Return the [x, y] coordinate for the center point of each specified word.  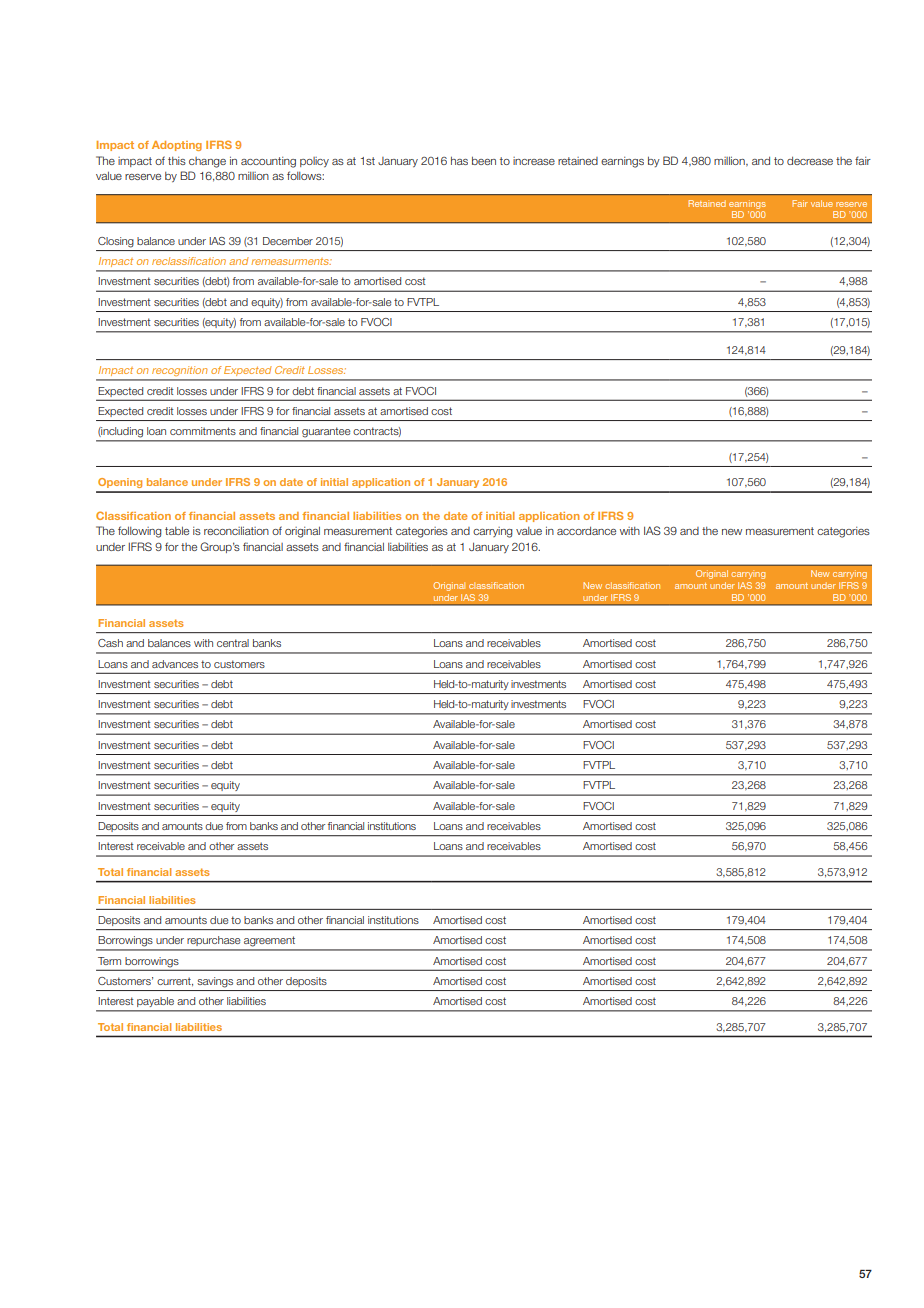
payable [155, 1002]
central [233, 643]
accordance [586, 530]
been [484, 160]
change [207, 162]
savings [215, 982]
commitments [203, 431]
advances [175, 664]
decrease [810, 160]
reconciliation [236, 530]
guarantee [326, 432]
